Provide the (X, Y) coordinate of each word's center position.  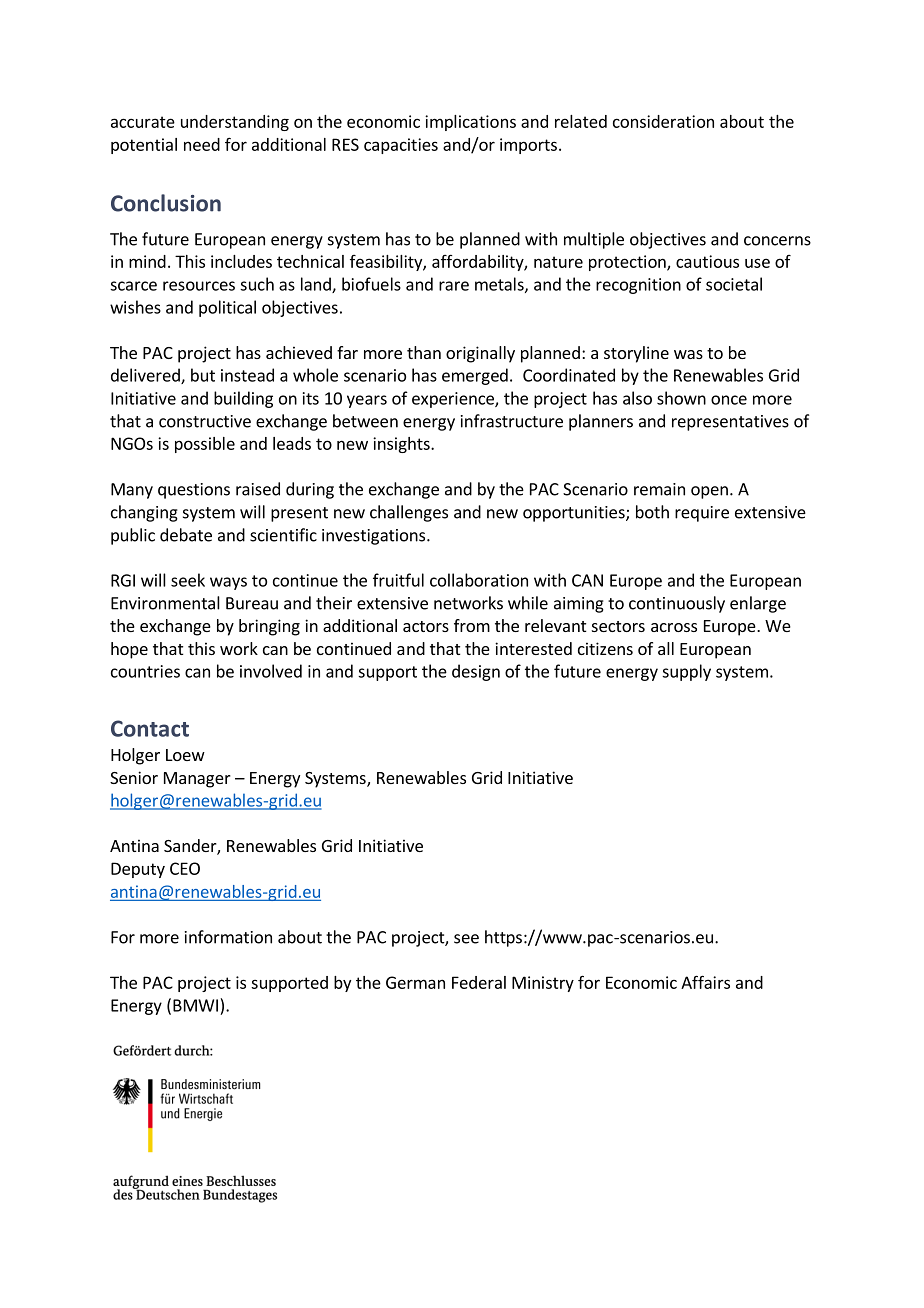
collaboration (479, 580)
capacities (401, 146)
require (702, 514)
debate (186, 535)
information (228, 937)
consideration (663, 121)
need (202, 144)
